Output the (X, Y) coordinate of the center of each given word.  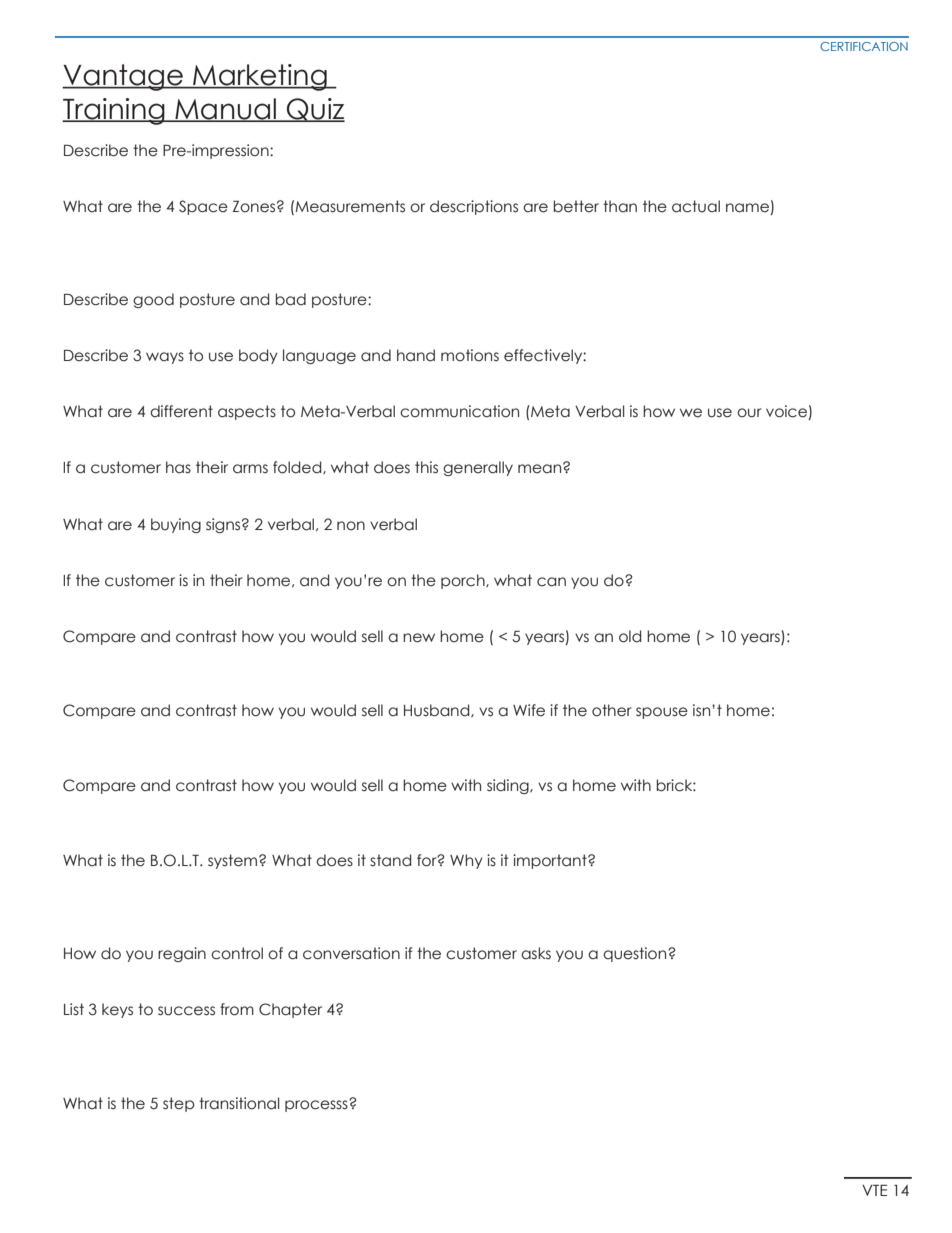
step (179, 1104)
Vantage (123, 77)
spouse (662, 713)
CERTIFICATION (864, 46)
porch (464, 581)
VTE (874, 1190)
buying (176, 525)
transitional (239, 1103)
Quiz (315, 110)
